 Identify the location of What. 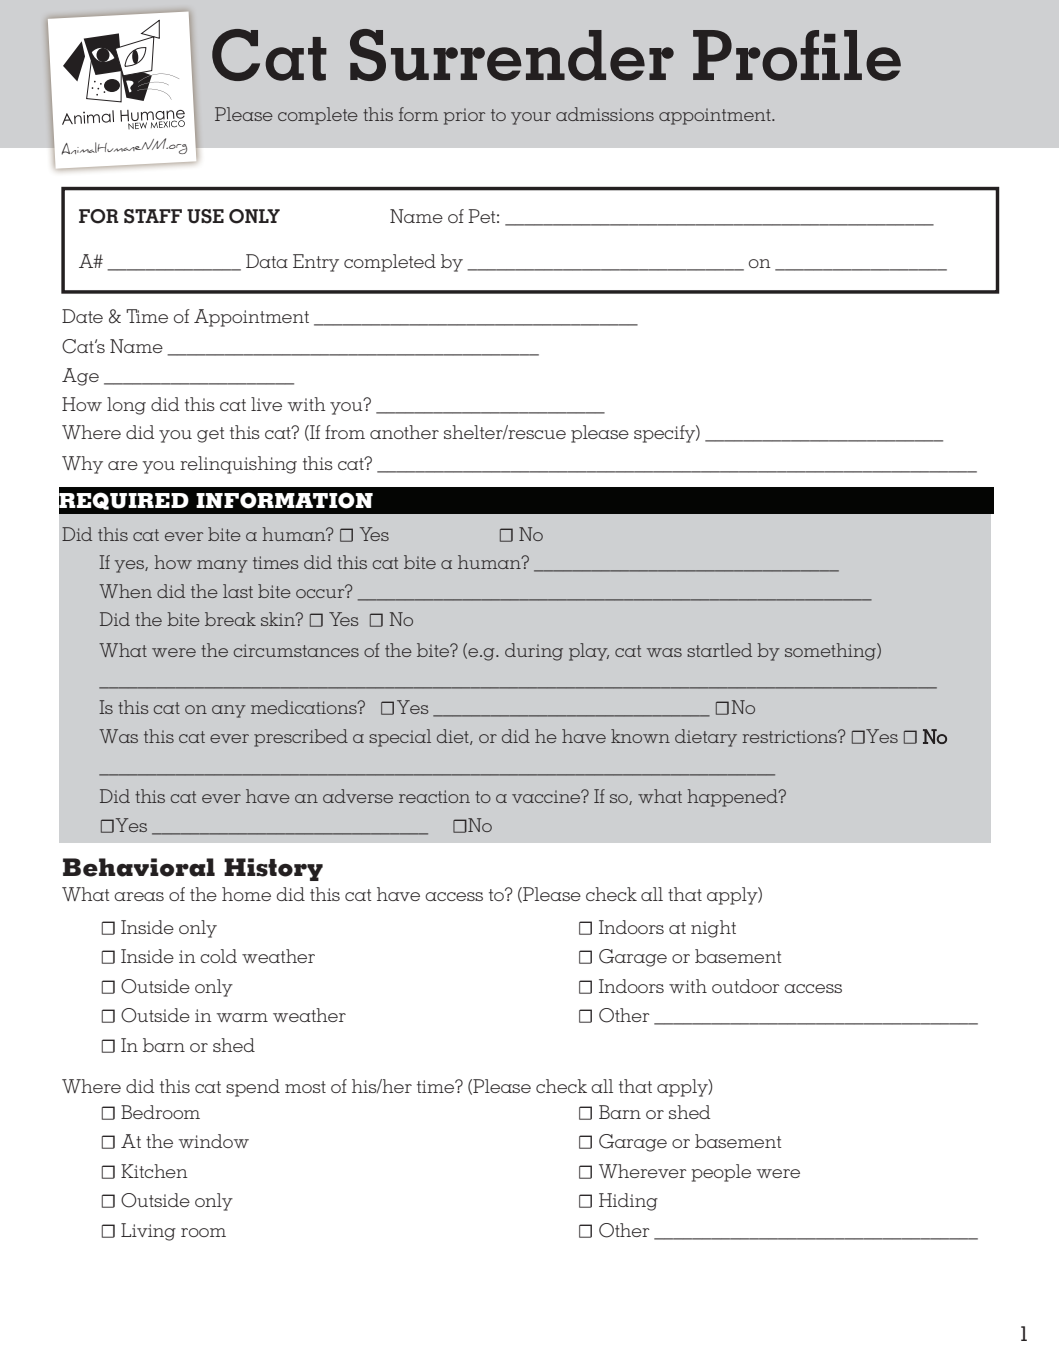
(123, 650).
